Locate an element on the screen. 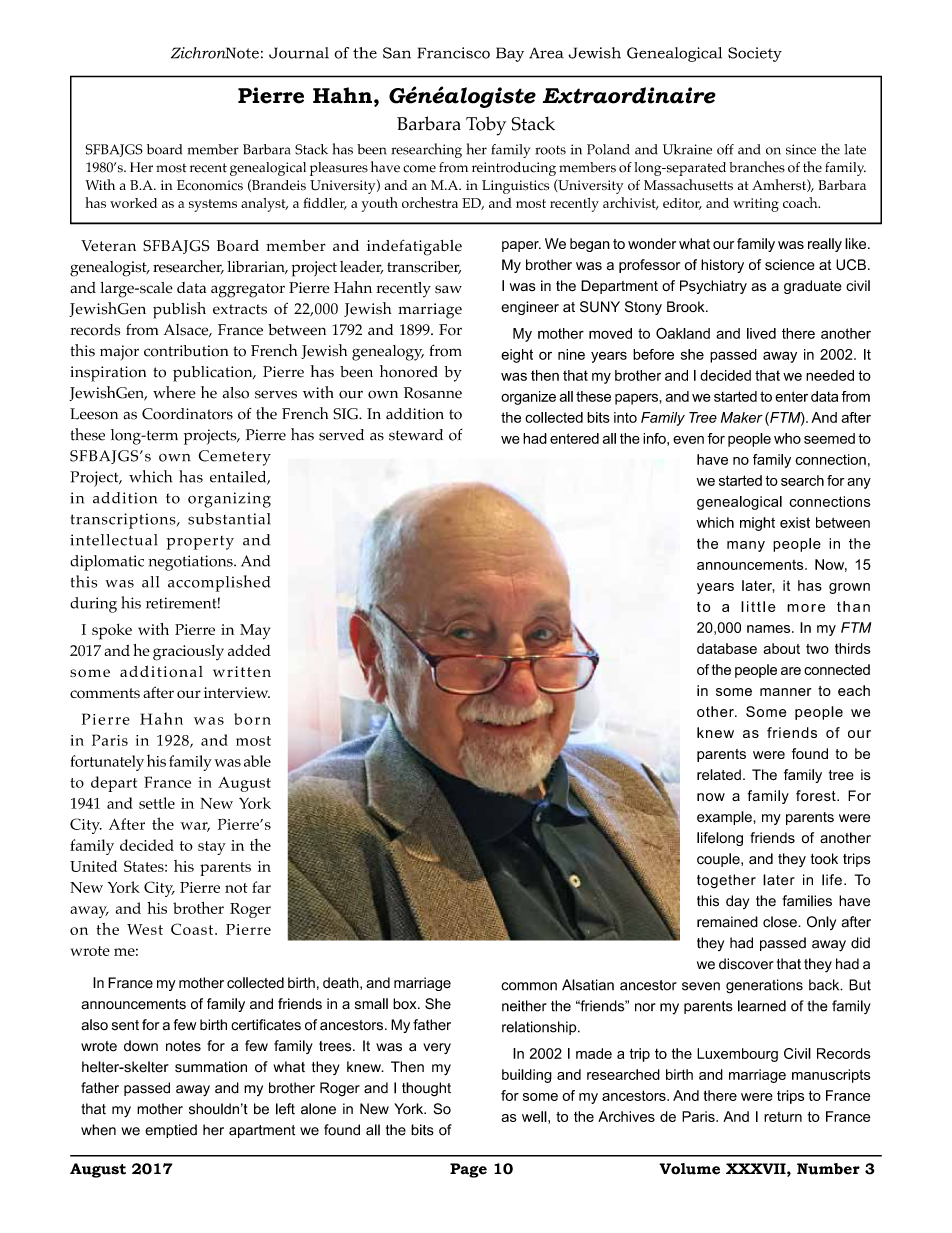  Page is located at coordinates (468, 1170).
